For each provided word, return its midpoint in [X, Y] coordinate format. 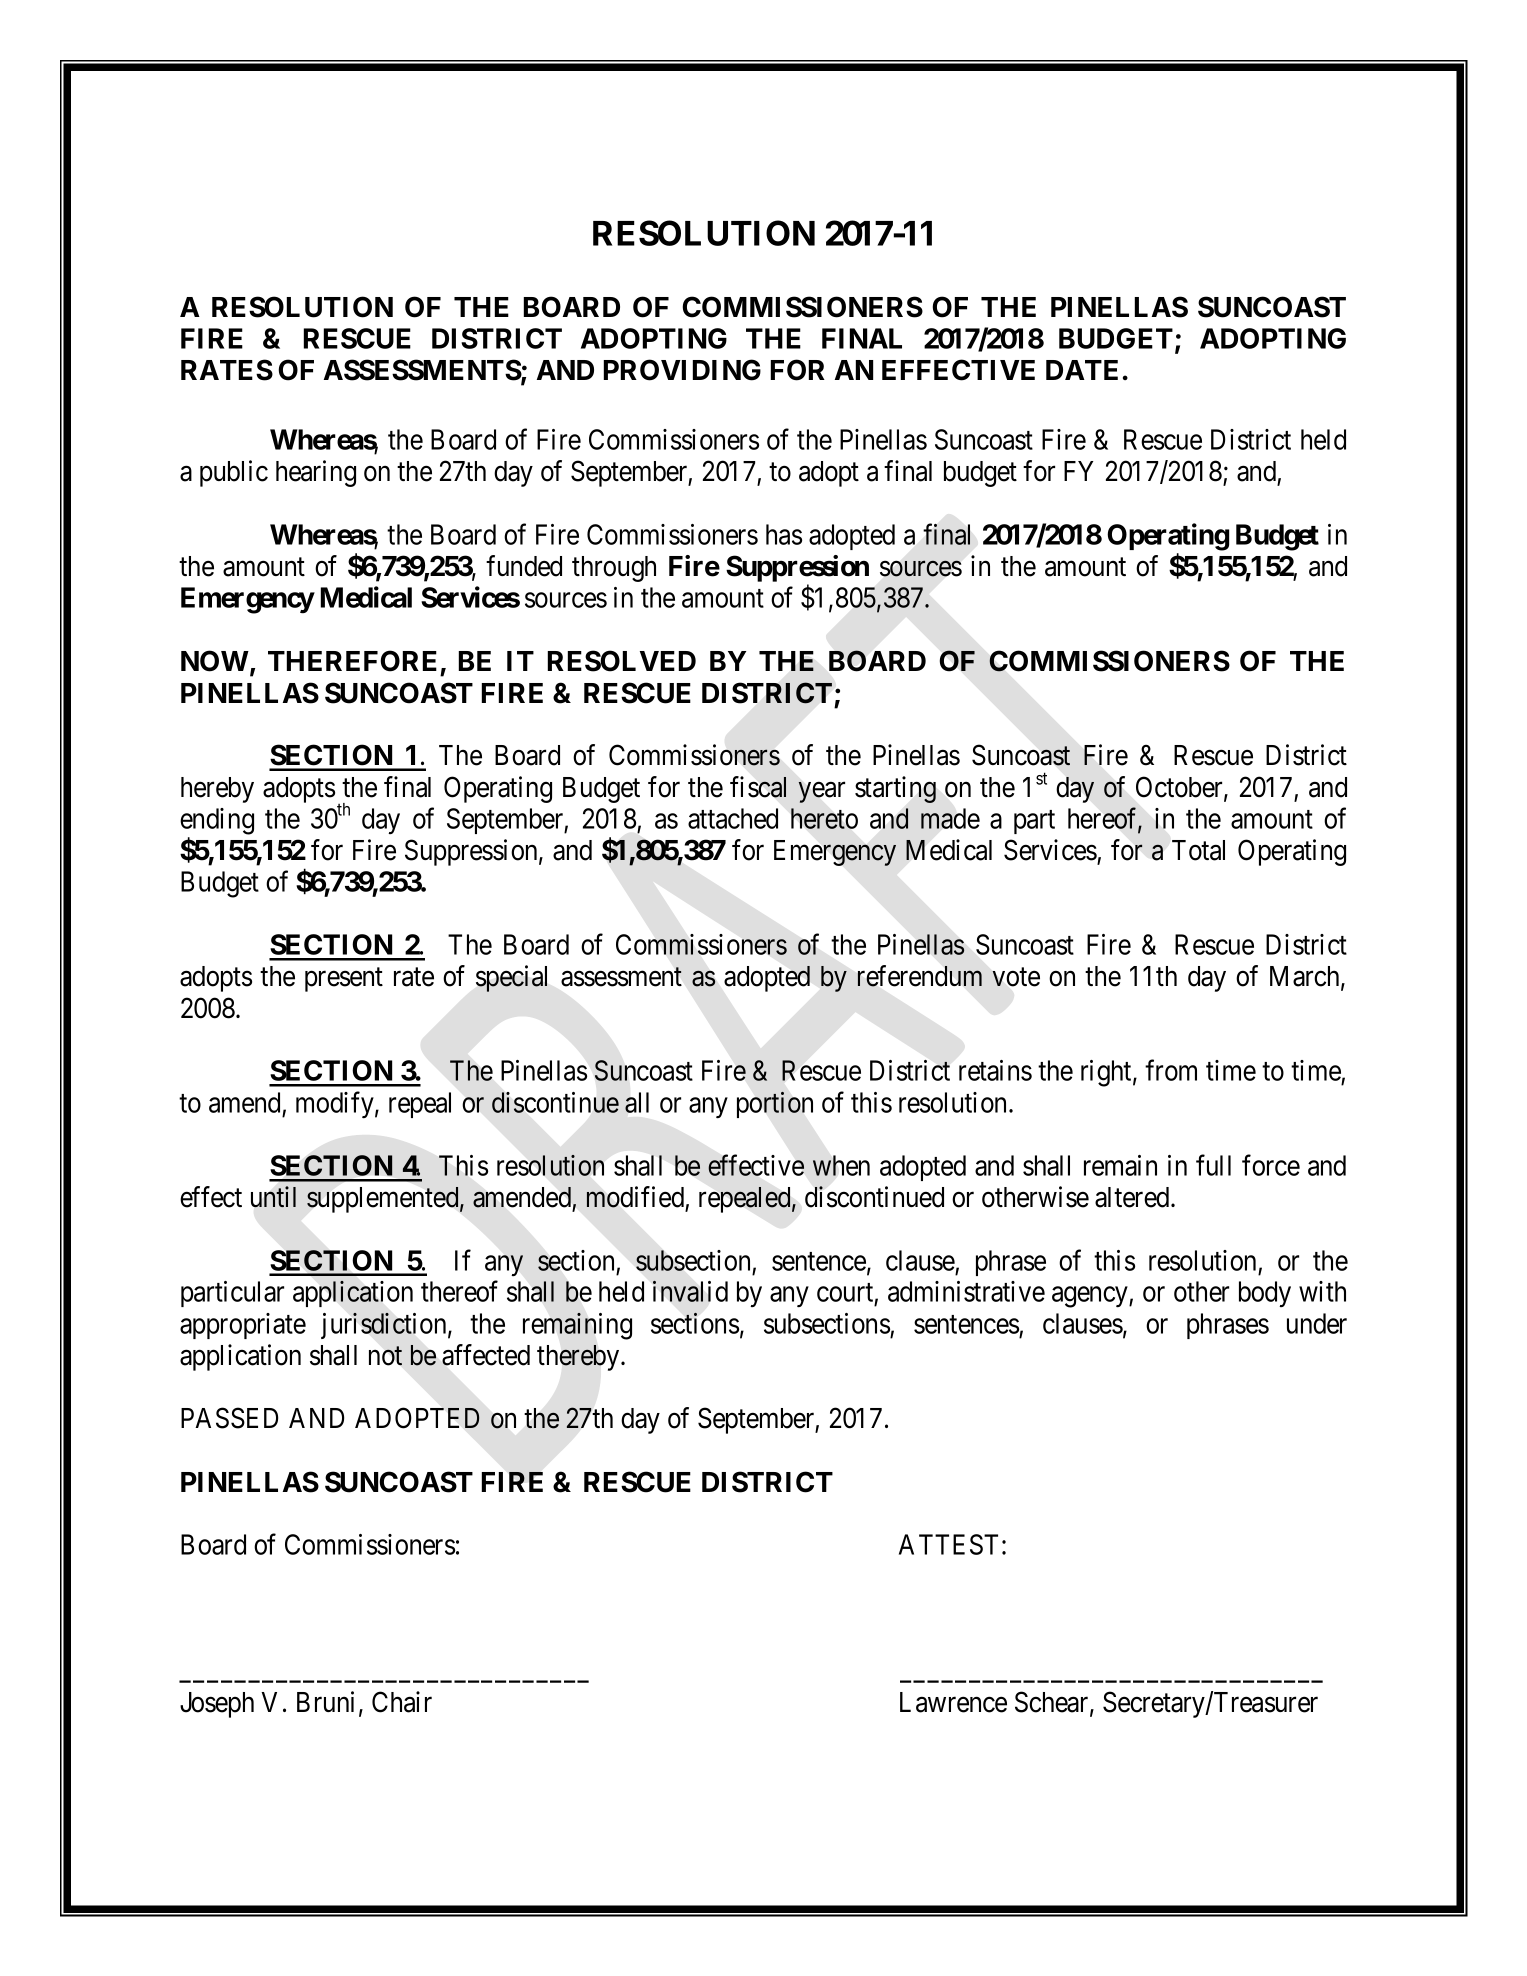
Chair [402, 1702]
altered [1133, 1197]
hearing [316, 473]
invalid [690, 1291]
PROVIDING [682, 370]
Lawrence [953, 1702]
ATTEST [948, 1544]
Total [1198, 850]
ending [217, 821]
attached [733, 818]
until [273, 1196]
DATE [1082, 370]
